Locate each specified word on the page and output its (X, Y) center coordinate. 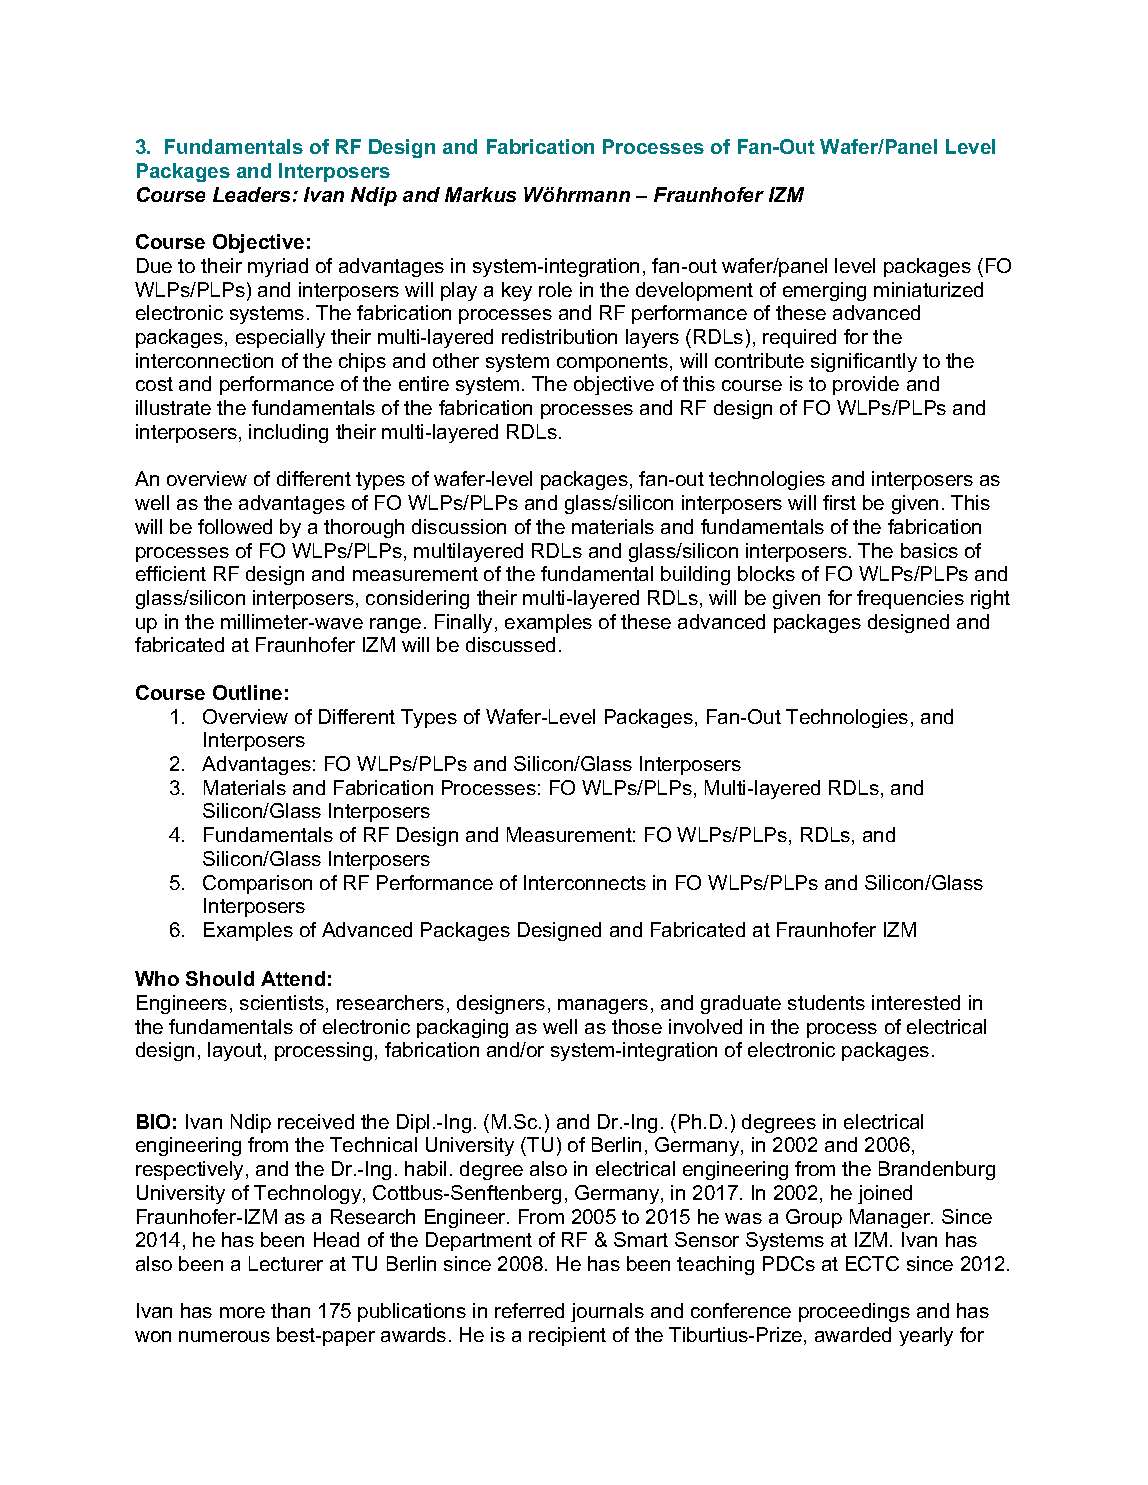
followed (235, 526)
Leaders (253, 194)
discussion (459, 526)
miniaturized (928, 289)
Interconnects (585, 882)
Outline (247, 692)
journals (607, 1312)
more (242, 1312)
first (839, 502)
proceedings (854, 1312)
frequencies (910, 599)
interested (916, 1002)
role (555, 289)
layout (236, 1051)
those (637, 1026)
